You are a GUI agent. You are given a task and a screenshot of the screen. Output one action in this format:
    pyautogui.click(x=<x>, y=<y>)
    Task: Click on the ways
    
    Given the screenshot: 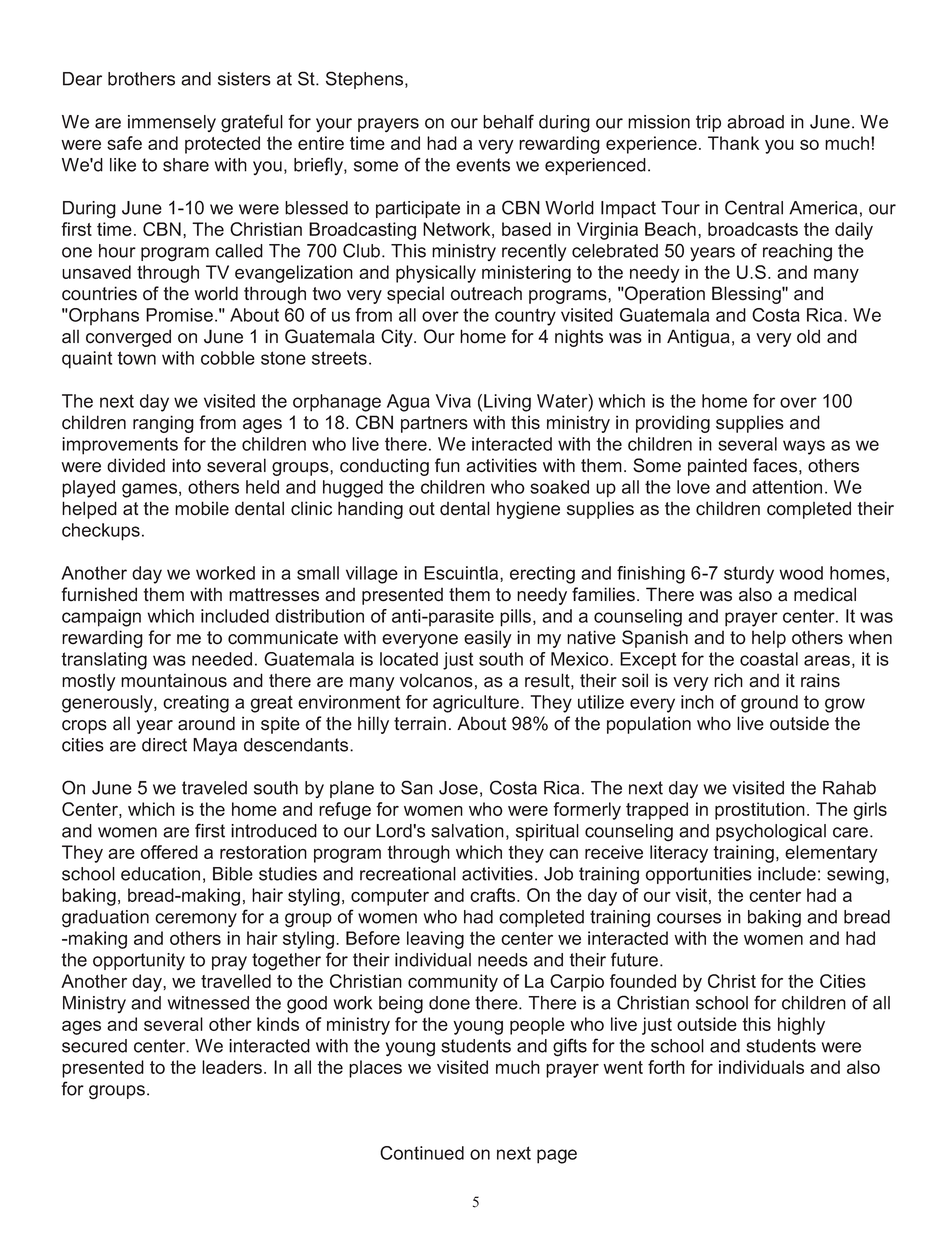 What is the action you would take?
    pyautogui.click(x=804, y=447)
